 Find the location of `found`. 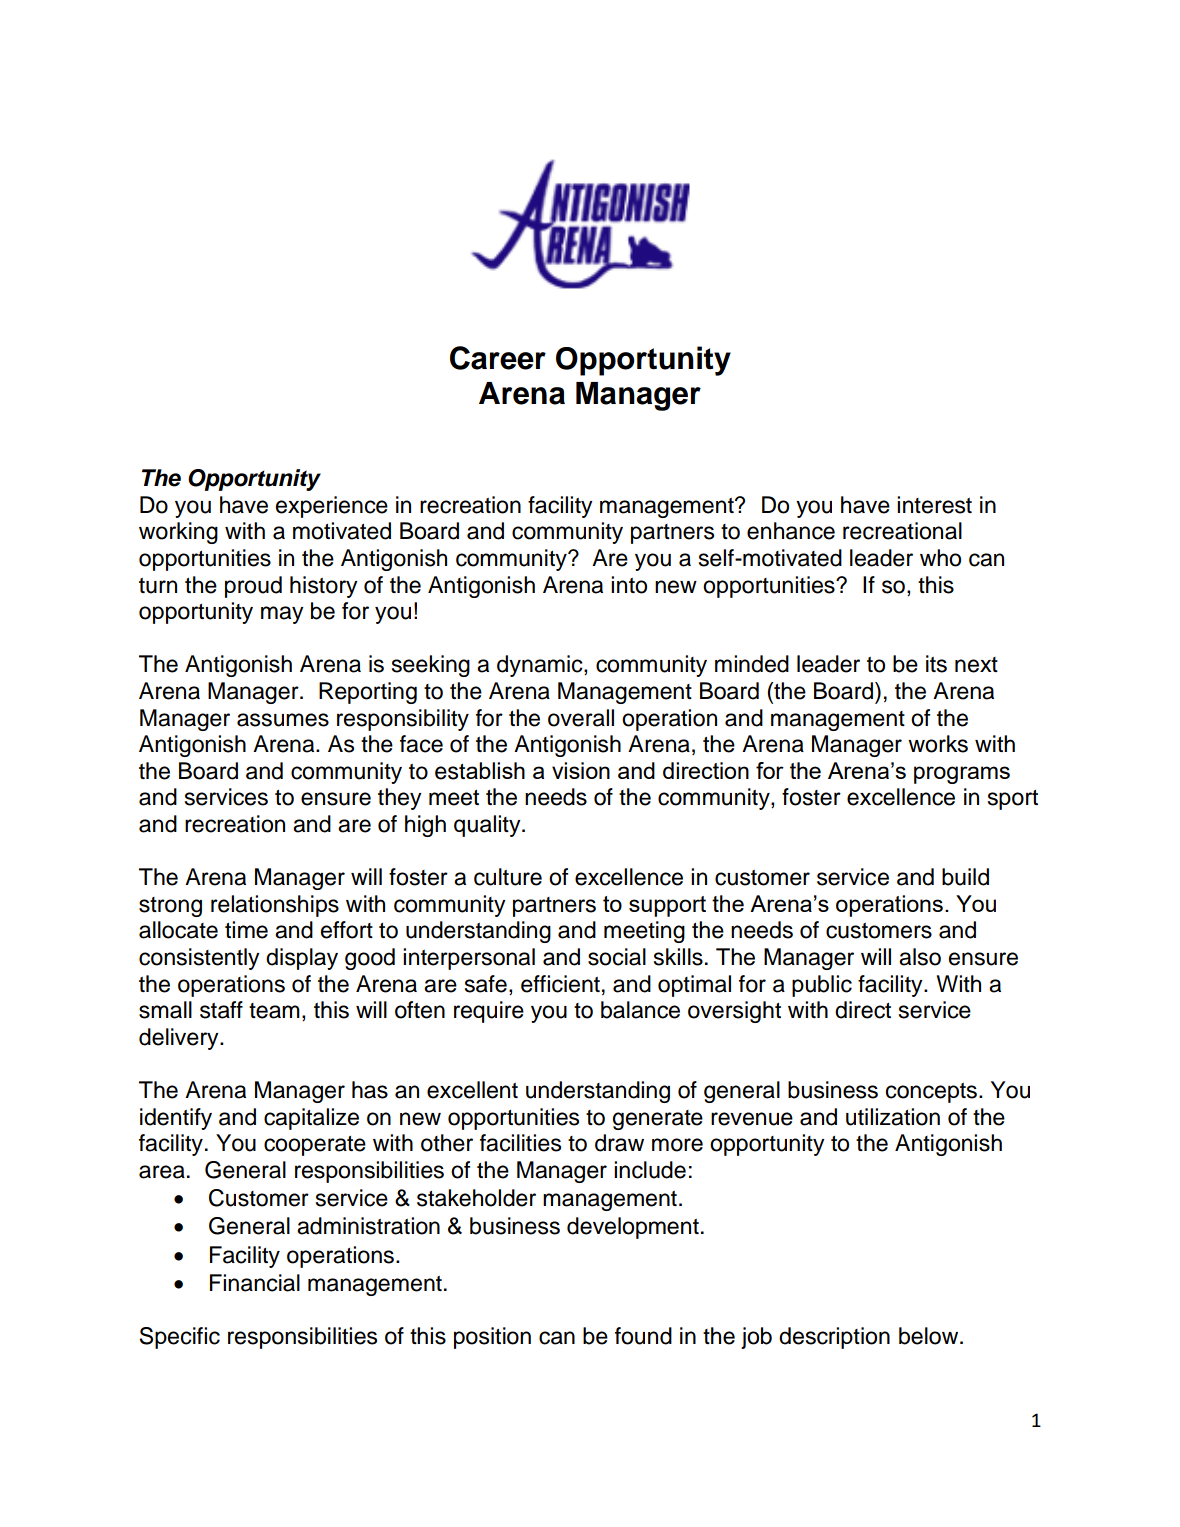

found is located at coordinates (643, 1336).
